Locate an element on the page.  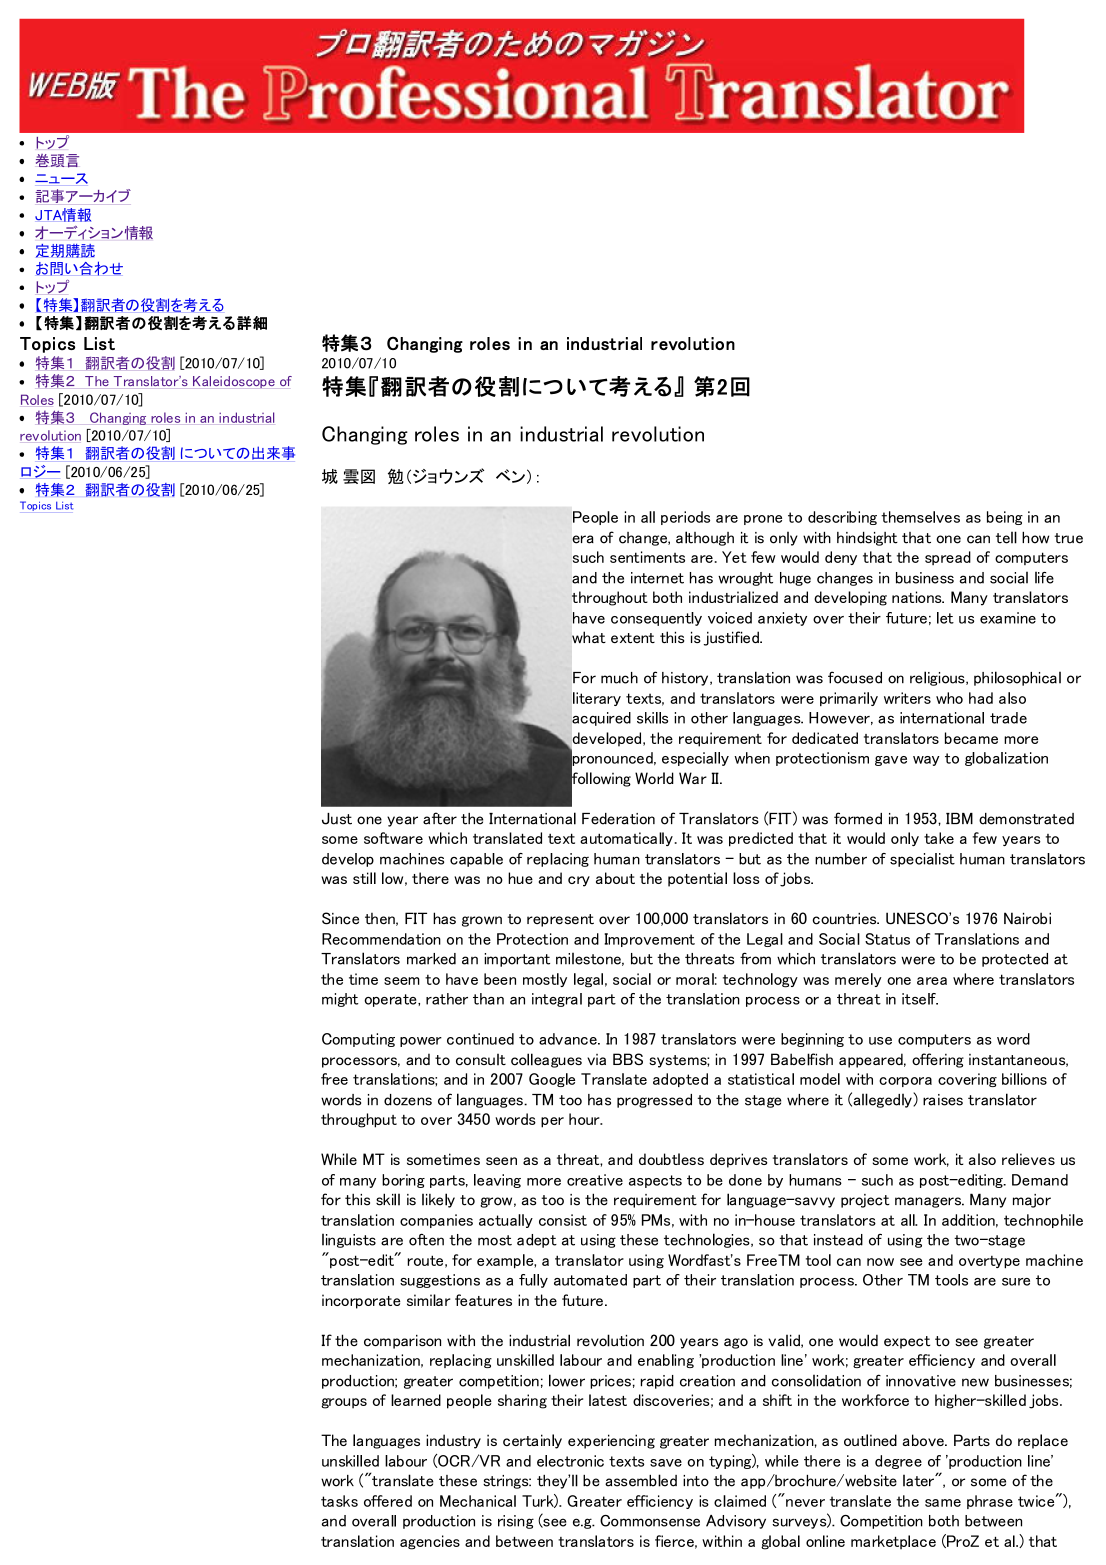
phrase is located at coordinates (990, 1502).
